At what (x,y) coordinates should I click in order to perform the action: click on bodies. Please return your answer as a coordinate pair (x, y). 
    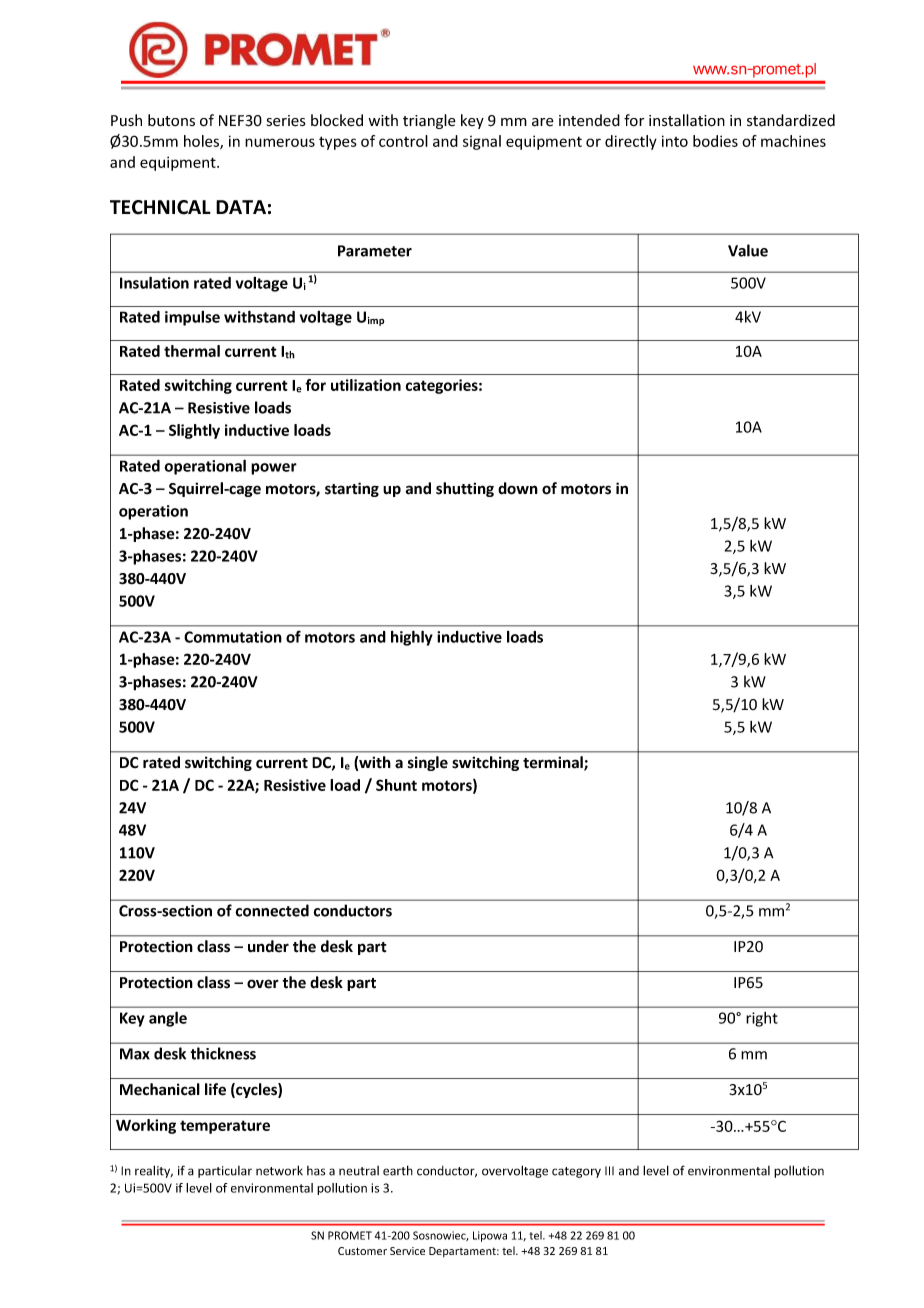
    Looking at the image, I should click on (715, 141).
